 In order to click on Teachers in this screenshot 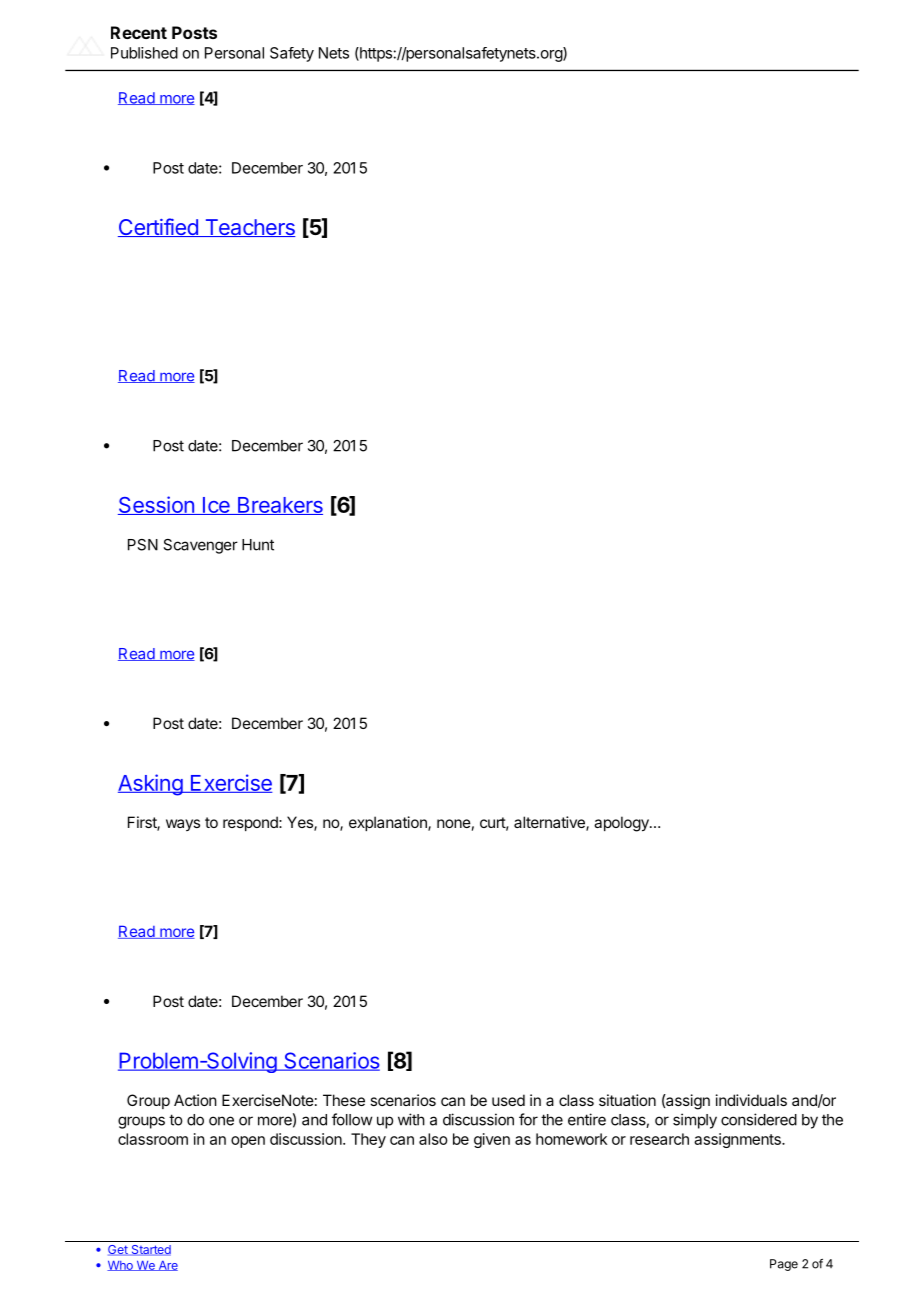, I will do `click(249, 228)`.
